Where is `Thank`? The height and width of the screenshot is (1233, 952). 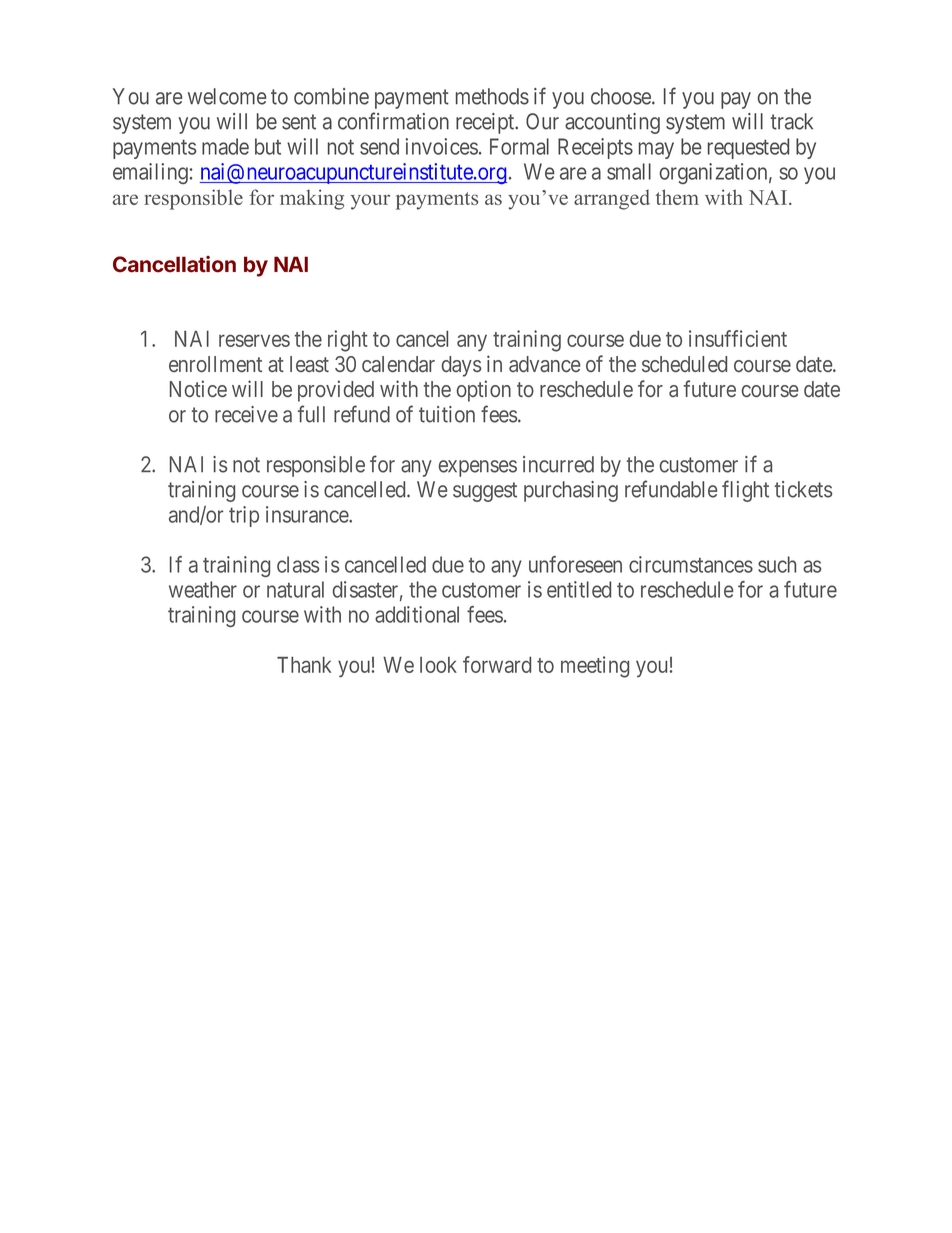 Thank is located at coordinates (304, 665).
